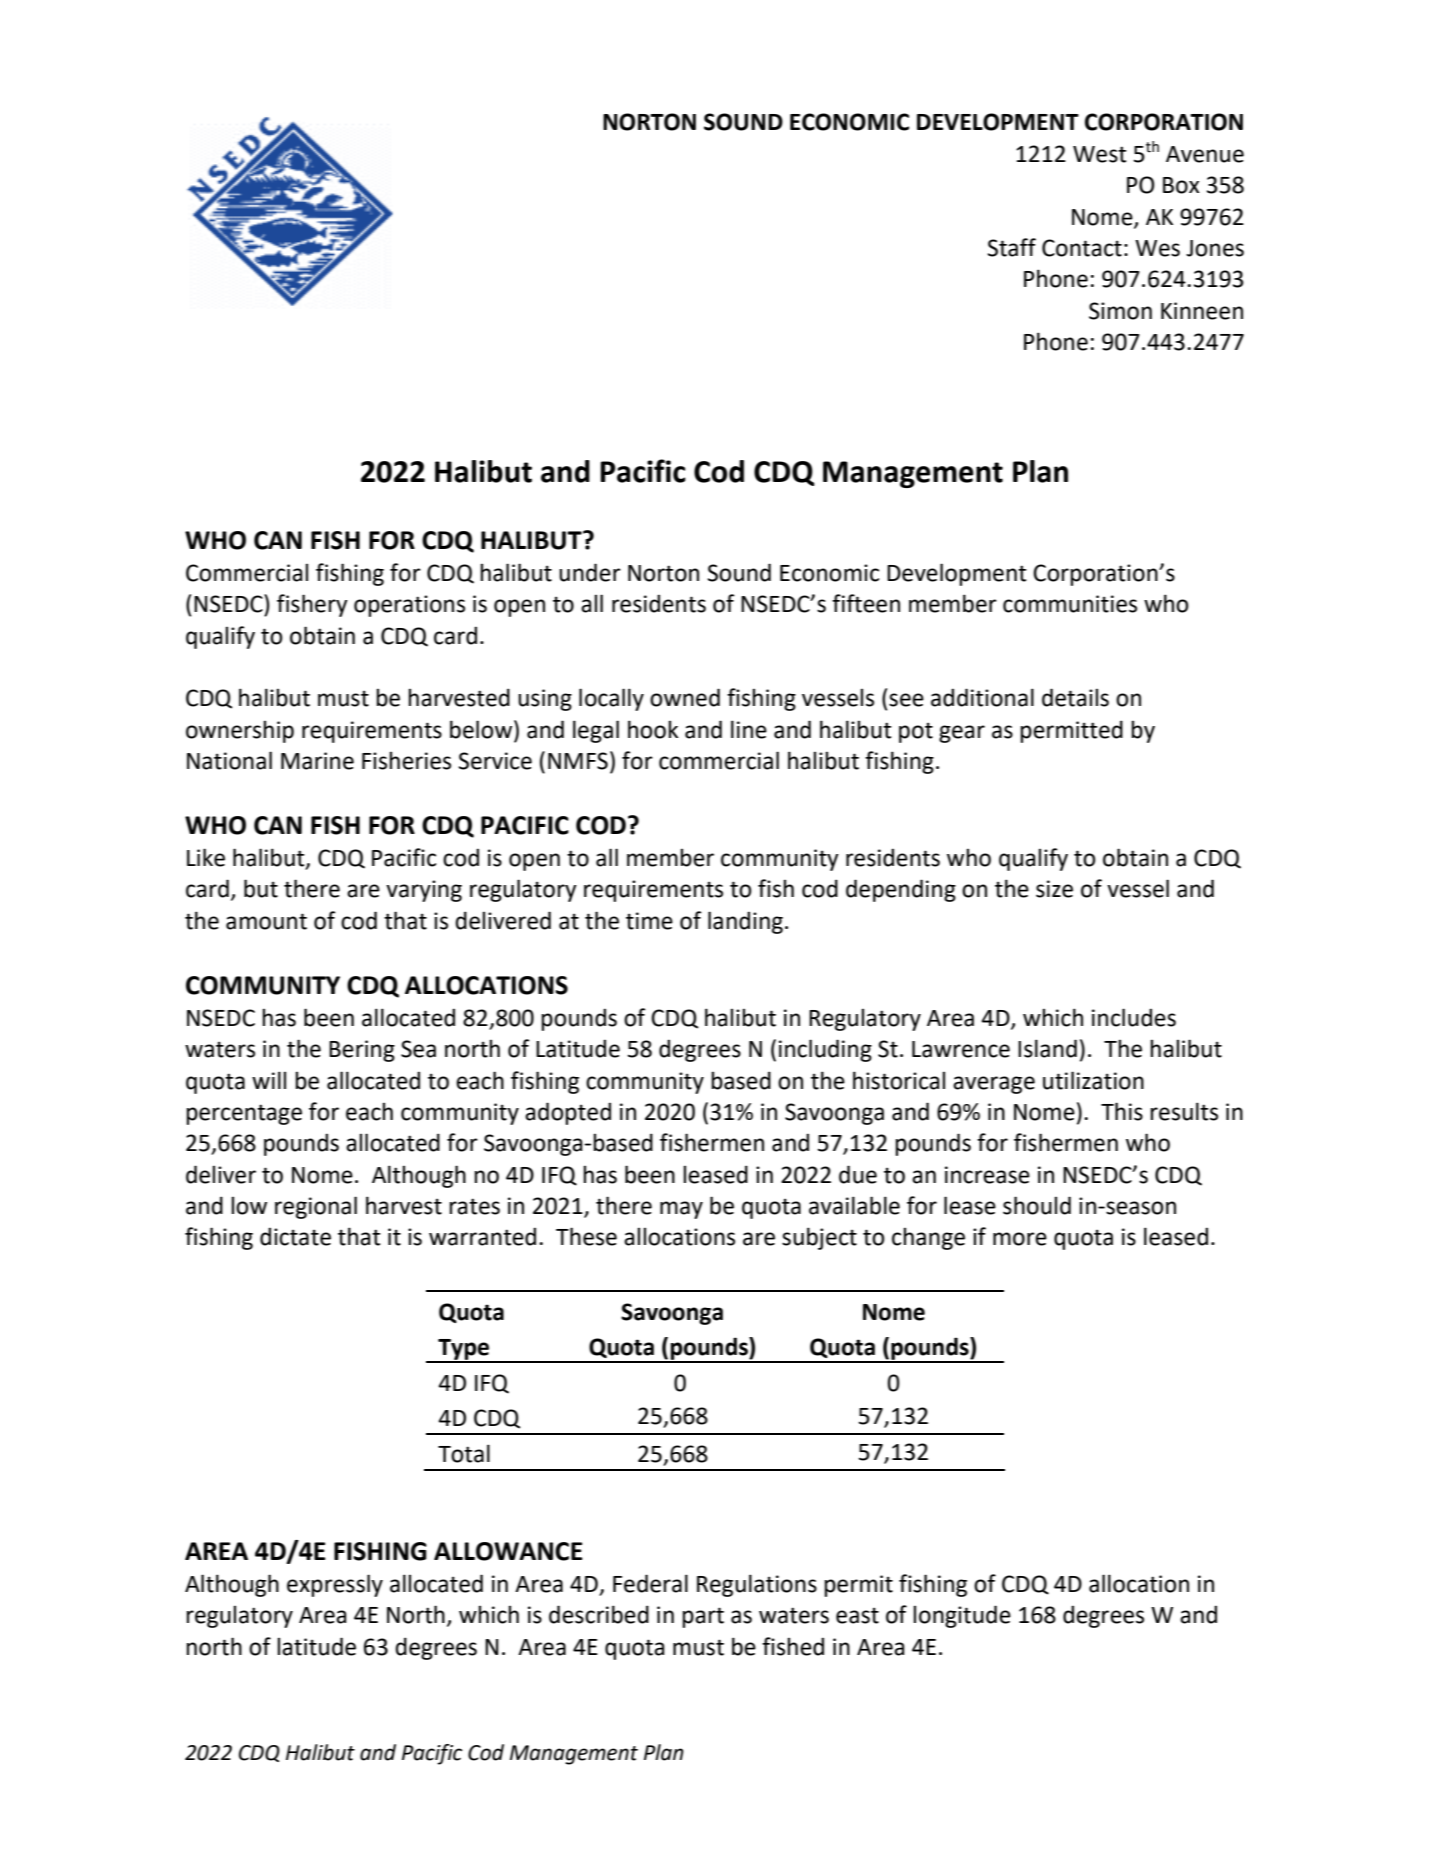  I want to click on may, so click(681, 1210).
